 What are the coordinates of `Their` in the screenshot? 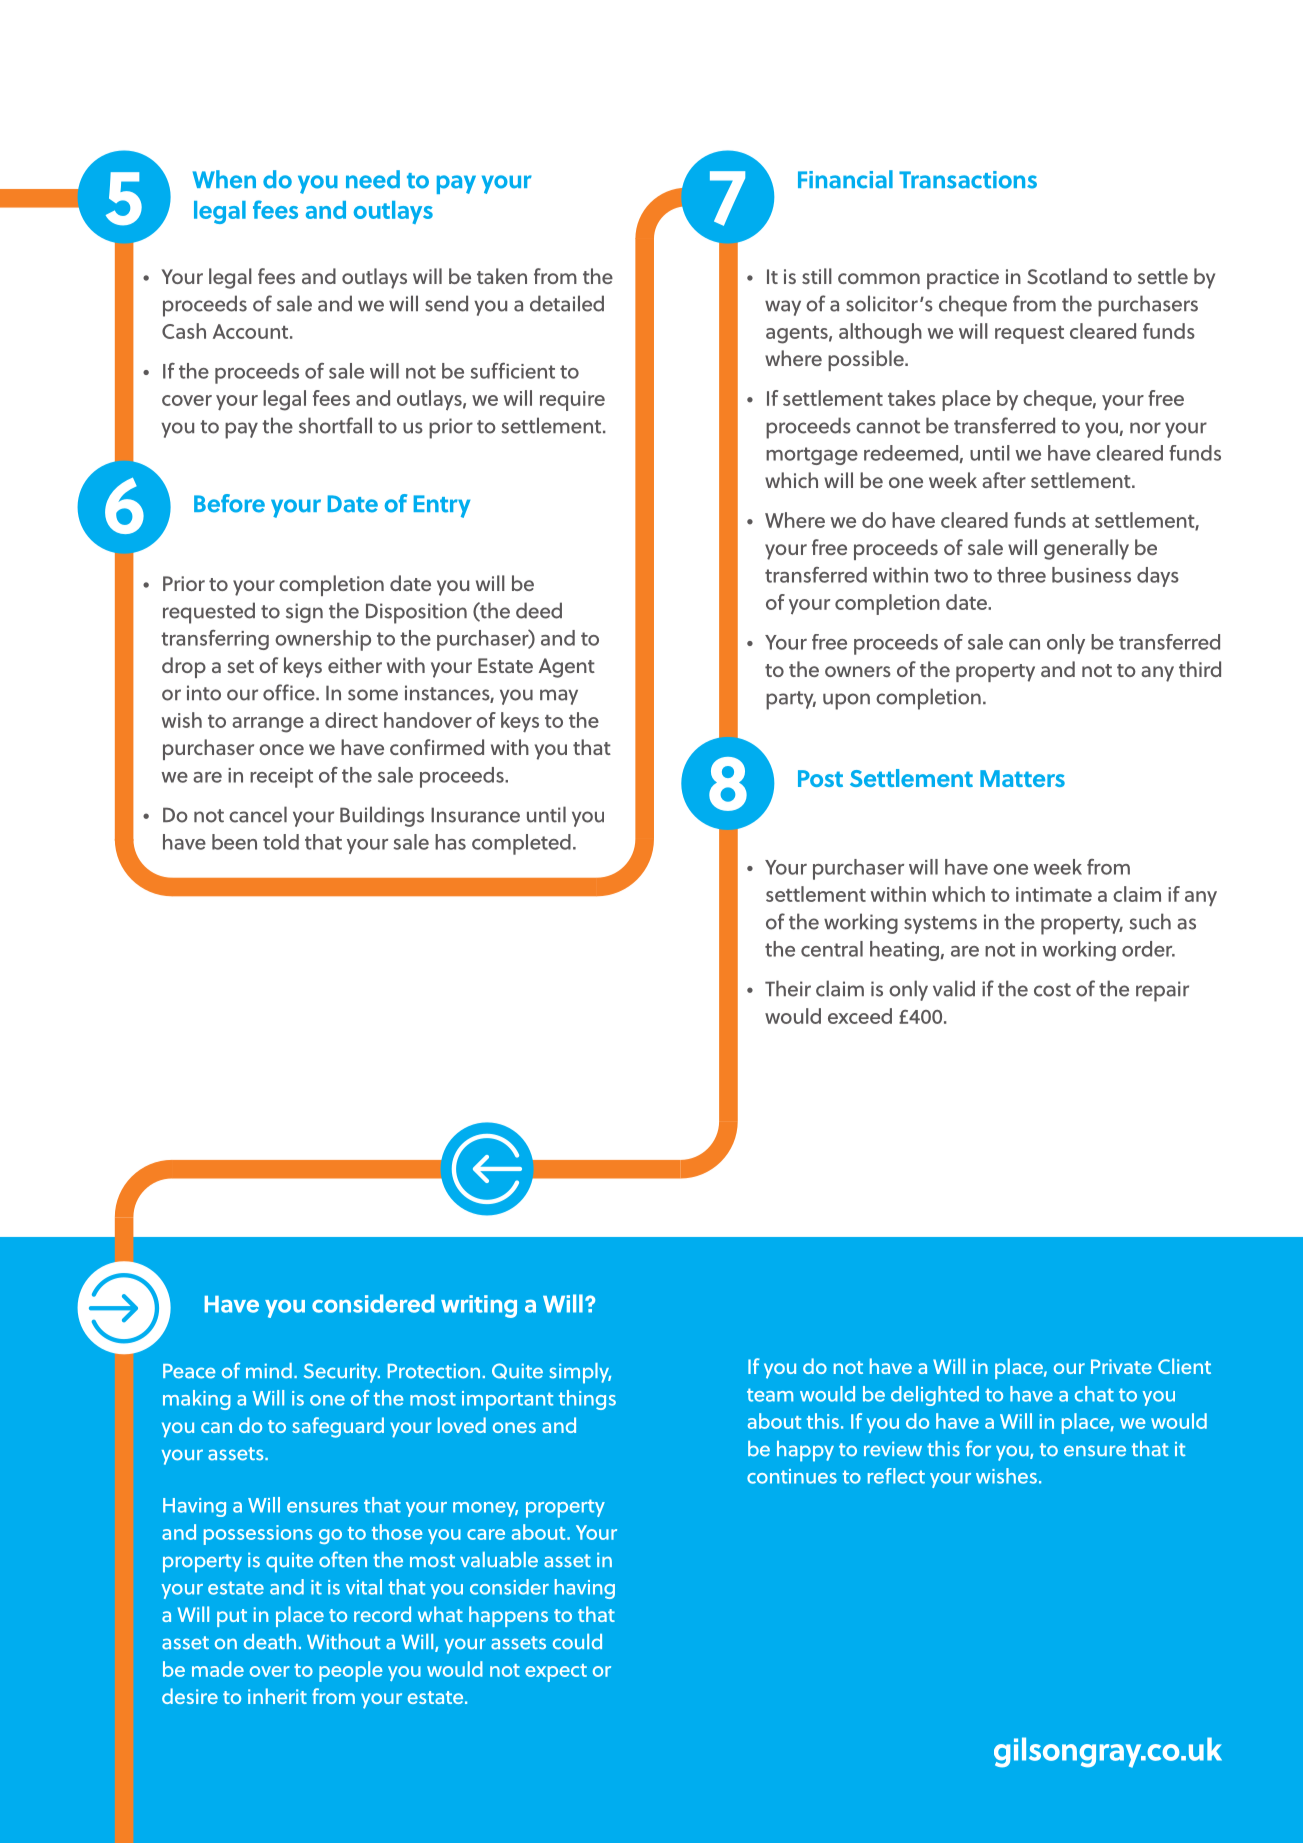 It's located at (788, 988).
